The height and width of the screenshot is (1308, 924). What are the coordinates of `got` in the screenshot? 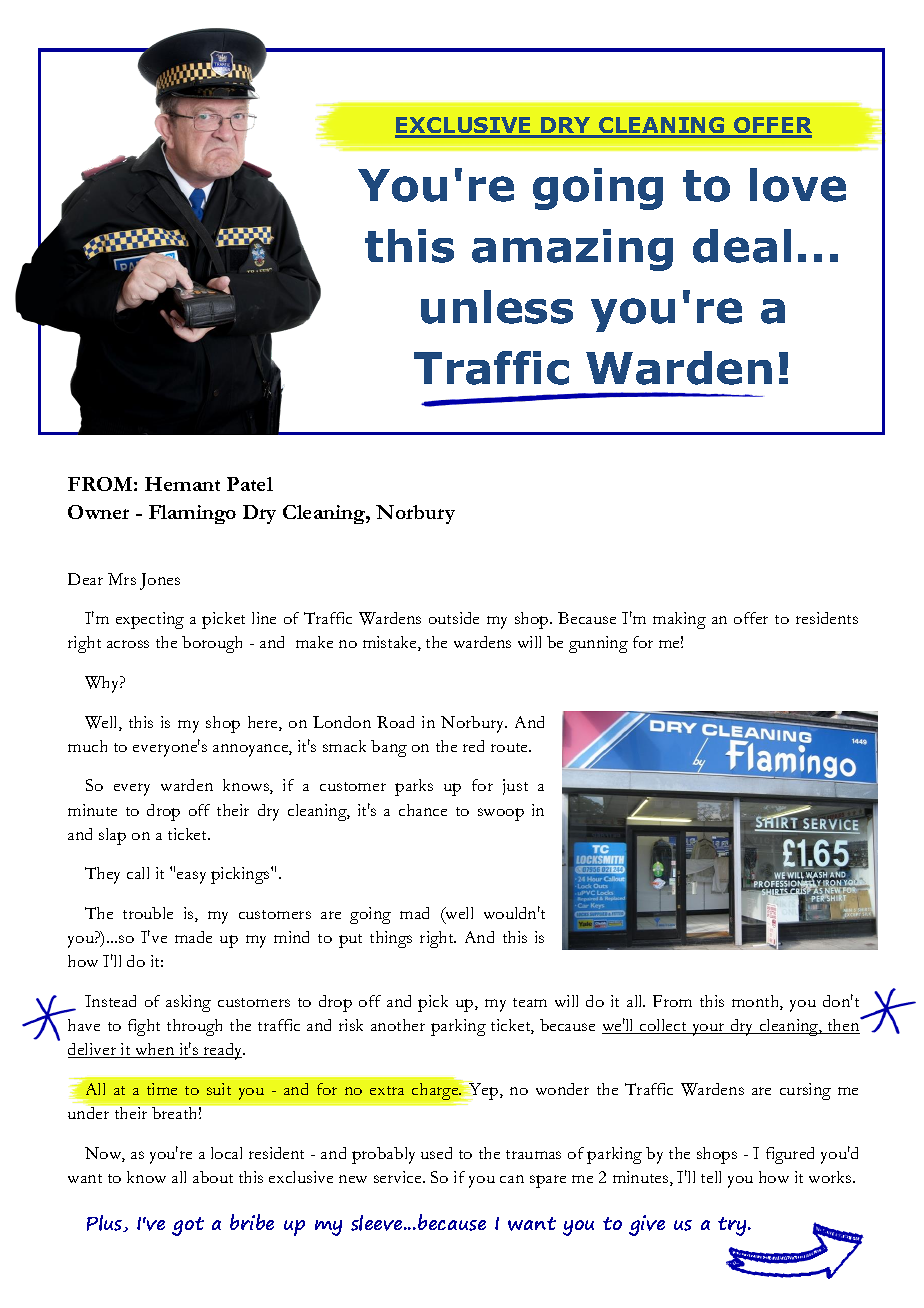 It's located at (188, 1226).
